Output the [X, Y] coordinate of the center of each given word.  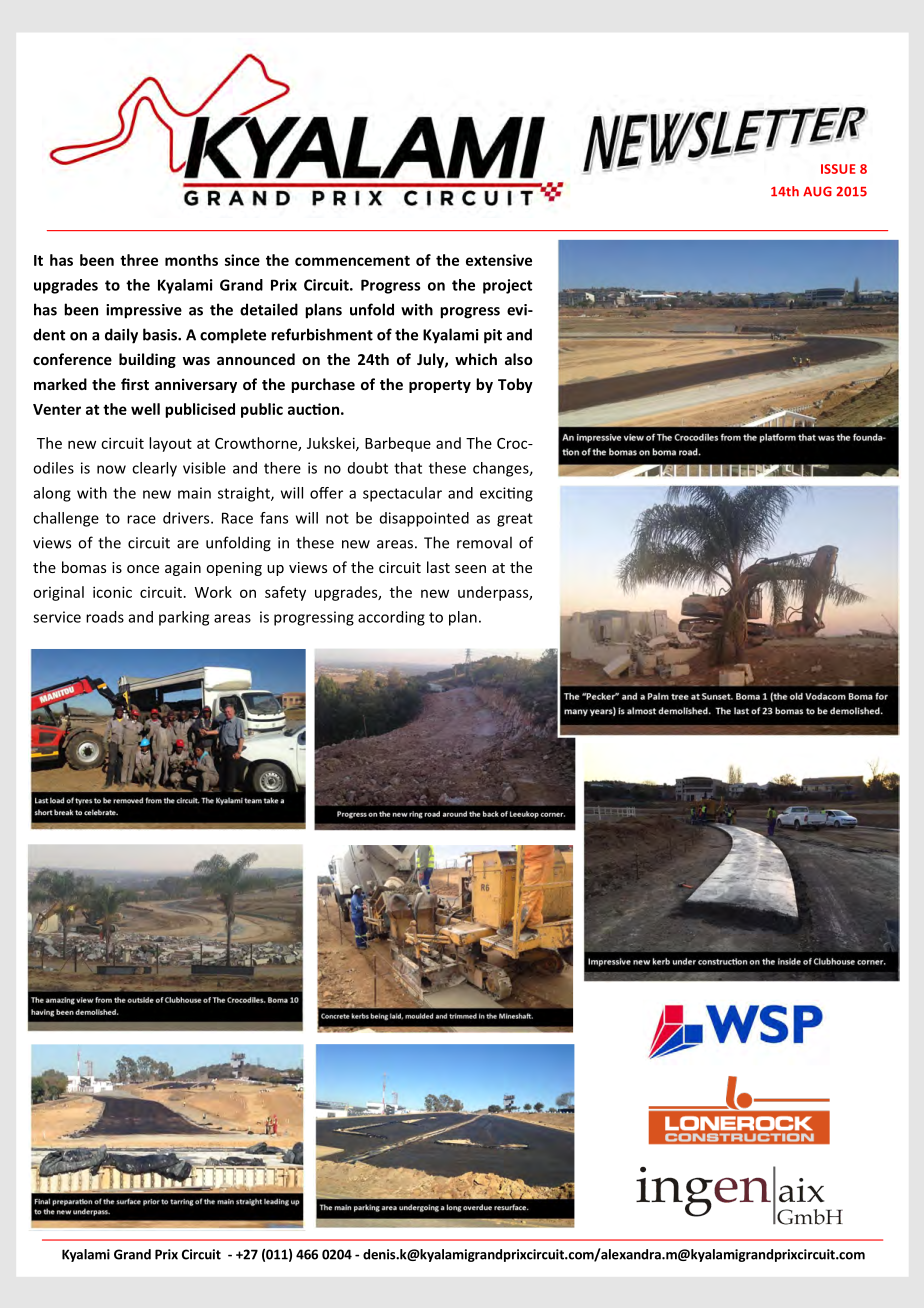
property [440, 386]
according [391, 618]
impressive [144, 311]
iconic [112, 592]
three [139, 260]
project [507, 286]
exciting [506, 494]
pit [493, 336]
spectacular [402, 494]
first [135, 384]
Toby [515, 385]
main [194, 493]
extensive [499, 260]
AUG [817, 191]
